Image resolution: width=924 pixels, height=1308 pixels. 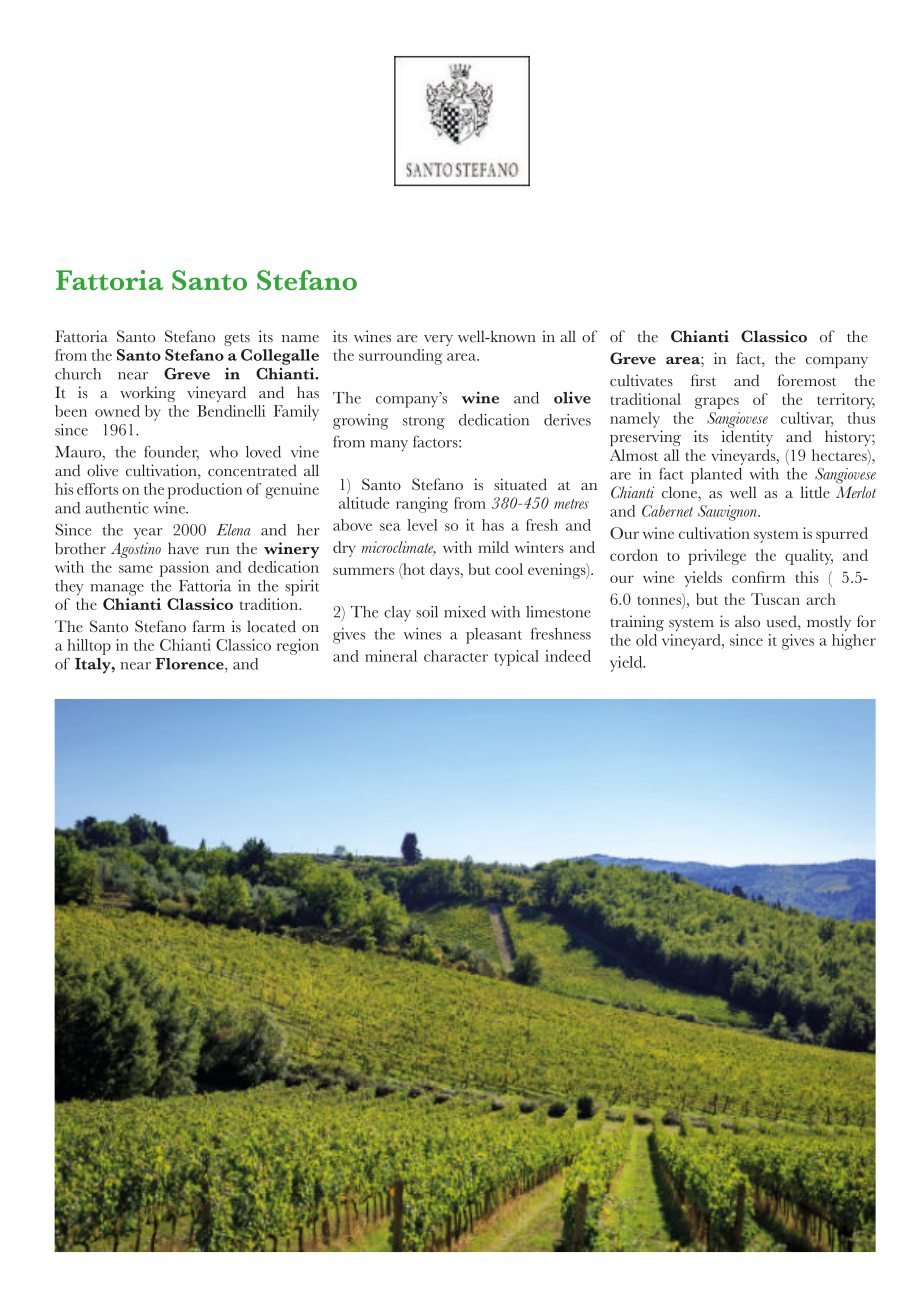 I want to click on strong, so click(x=424, y=423).
